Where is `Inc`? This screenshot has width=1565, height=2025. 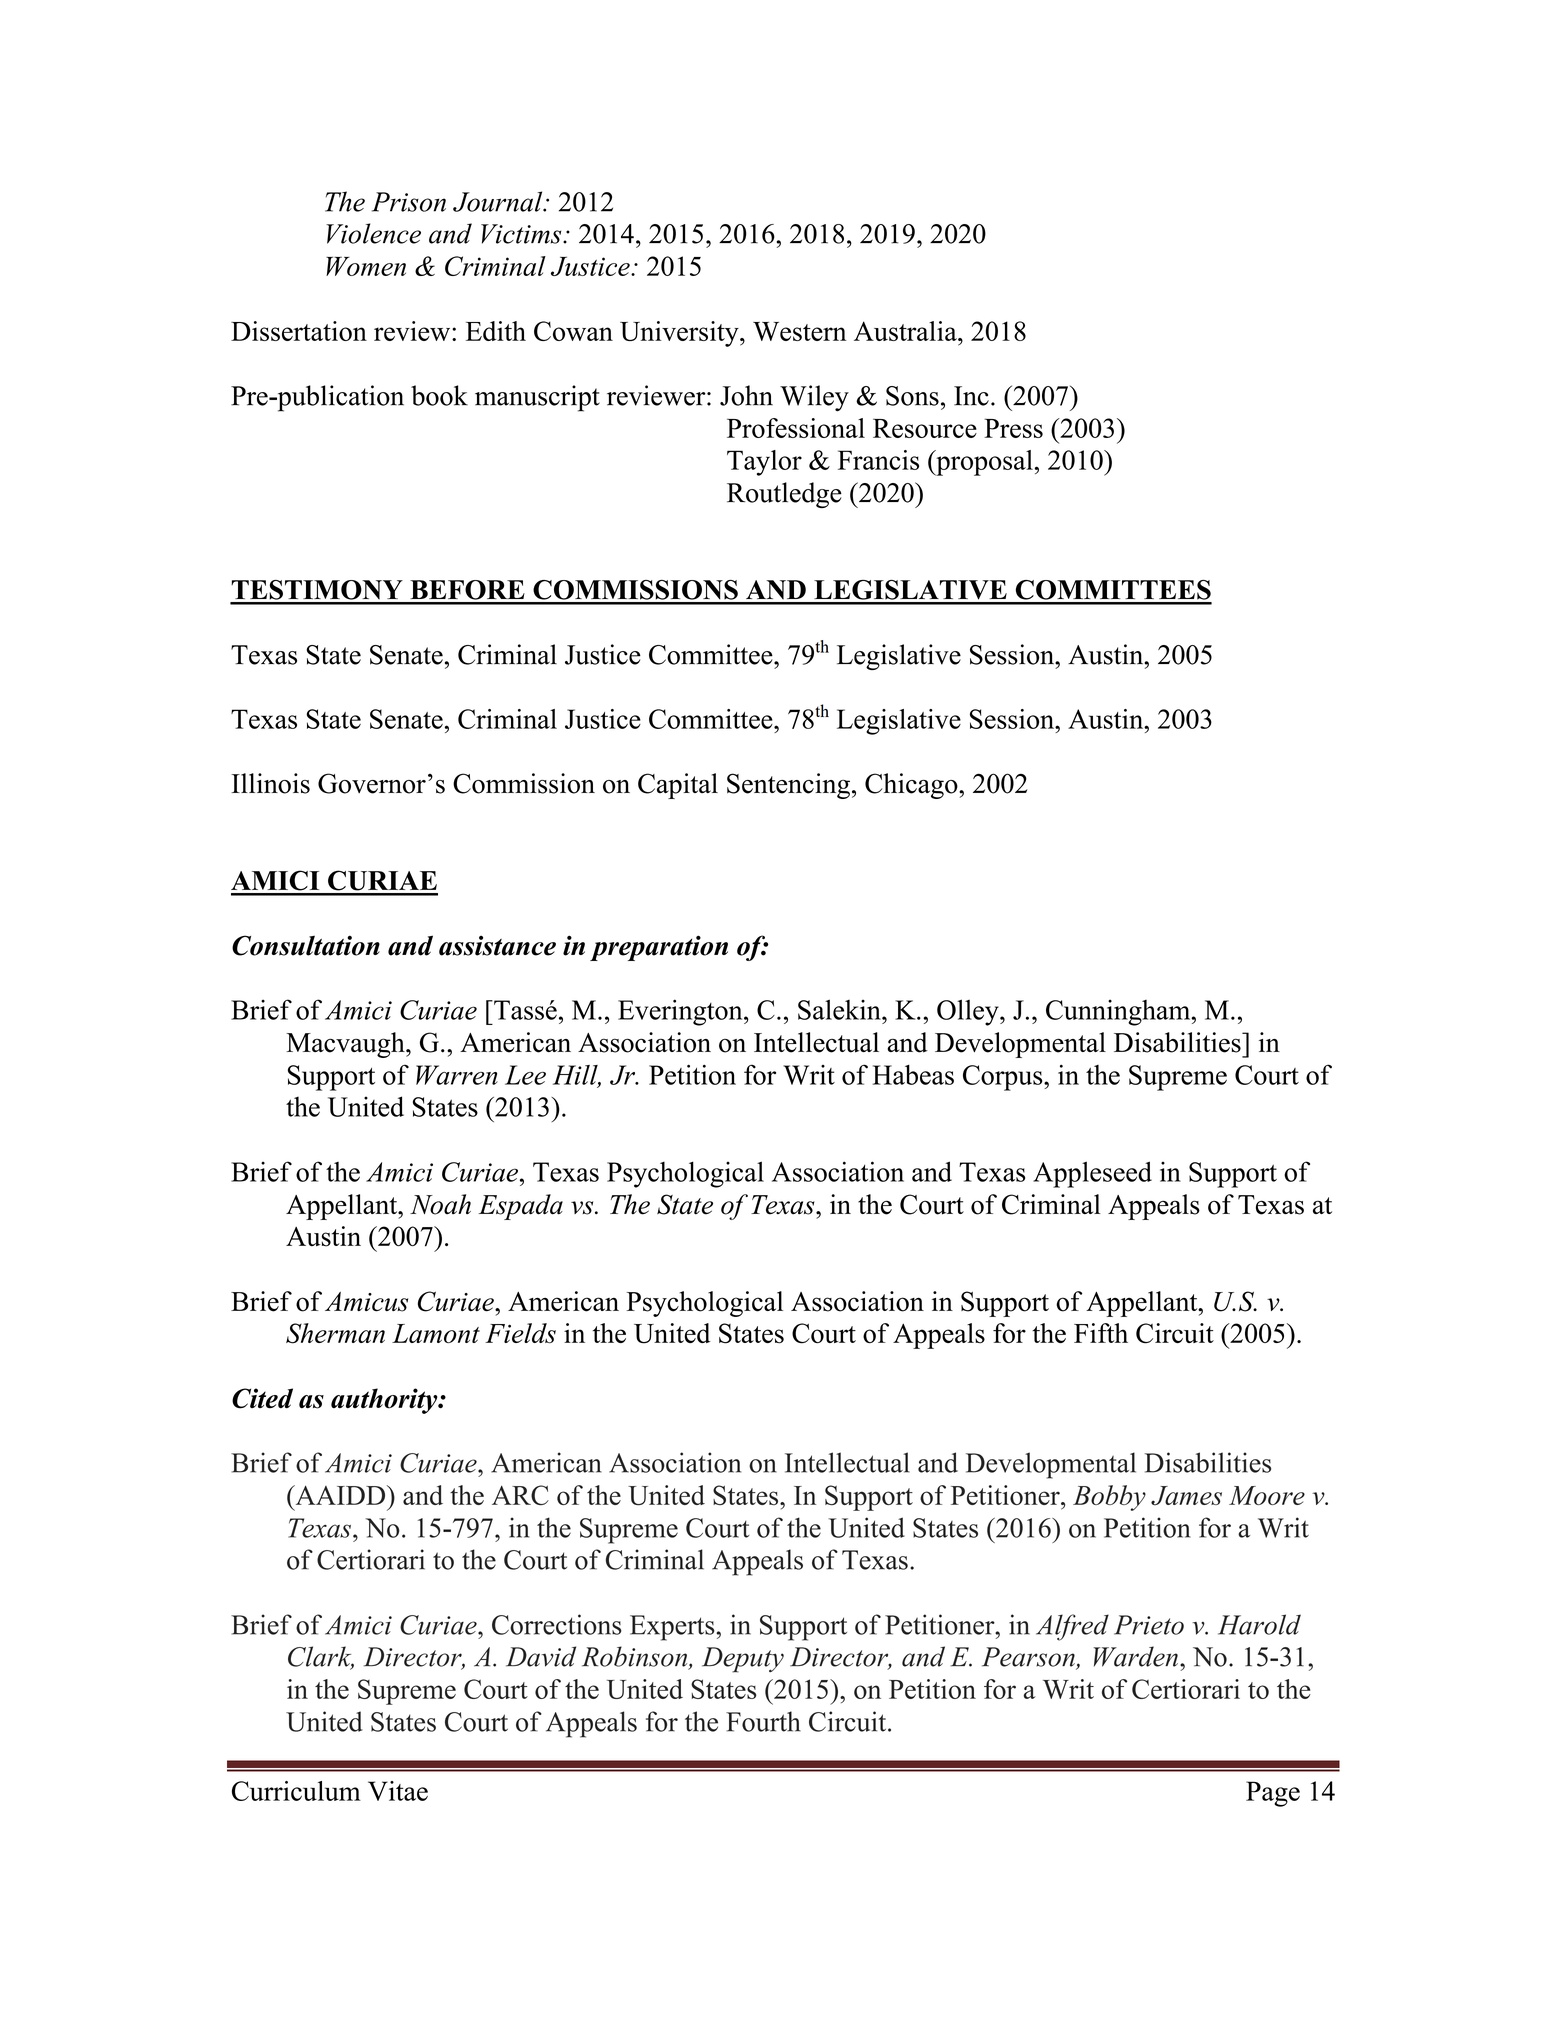 Inc is located at coordinates (971, 396).
